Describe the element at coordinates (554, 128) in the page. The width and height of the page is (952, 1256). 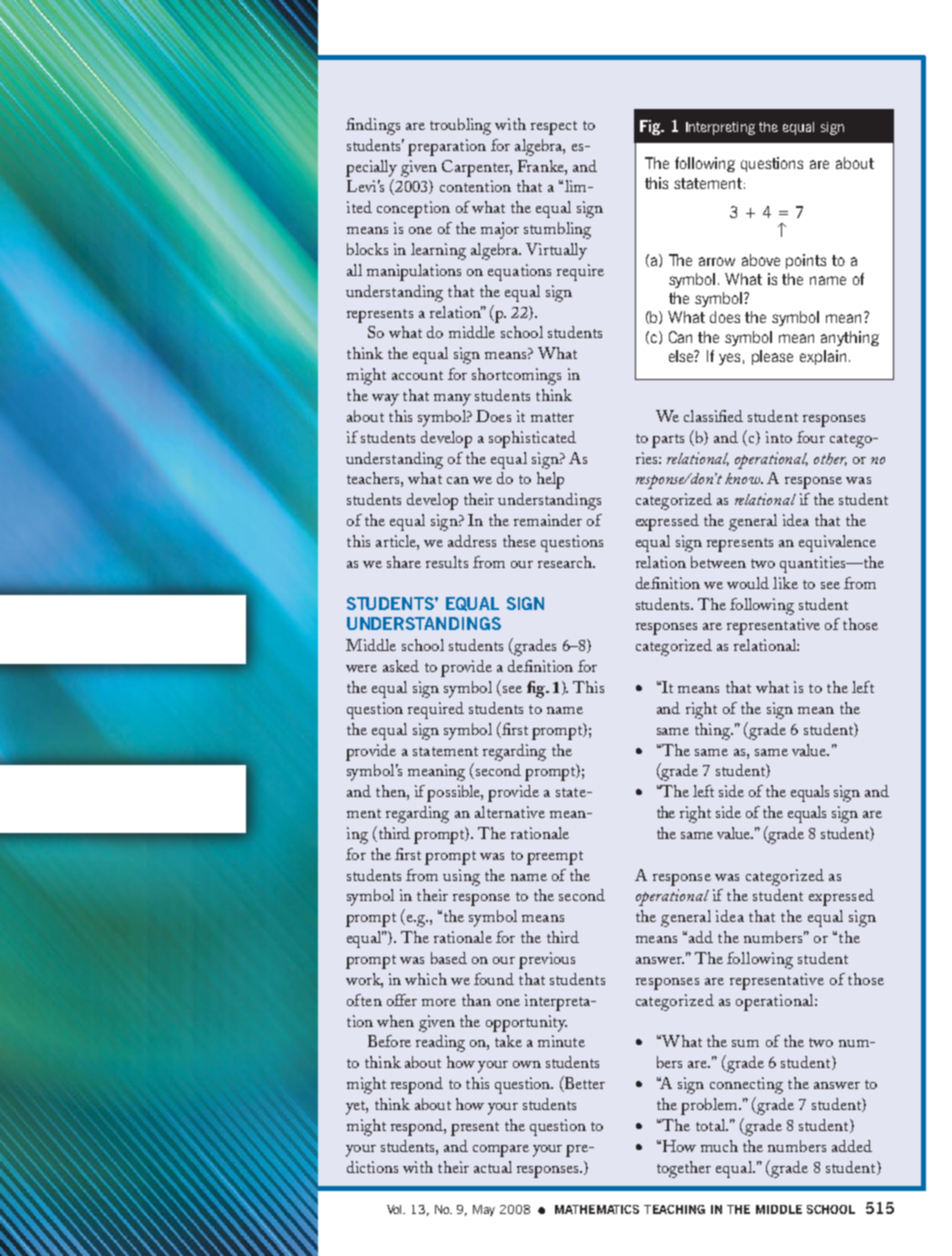
I see `respect` at that location.
